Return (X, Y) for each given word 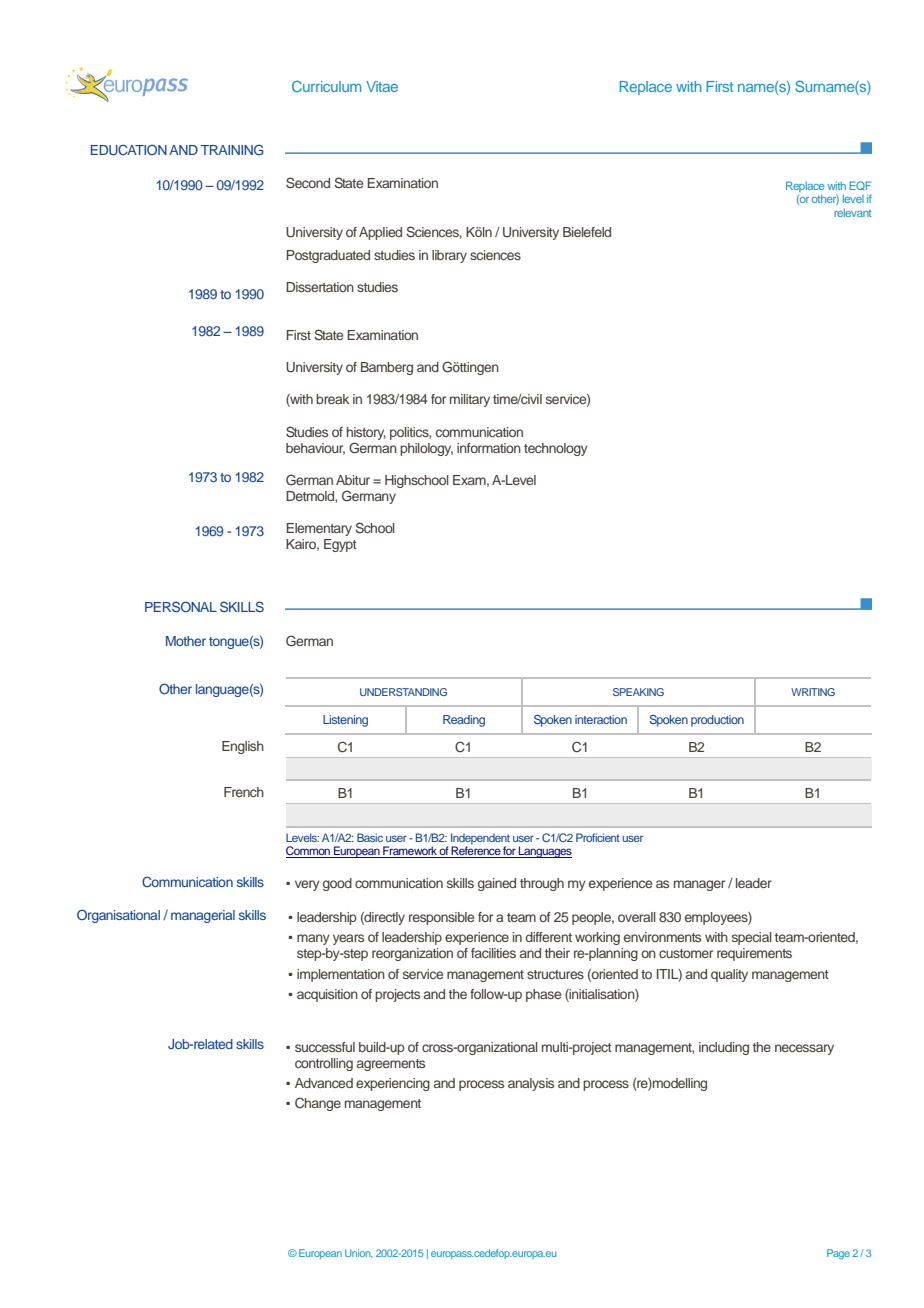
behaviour (315, 449)
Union (359, 1253)
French (244, 792)
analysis (531, 1084)
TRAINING (232, 149)
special (752, 938)
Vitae (382, 86)
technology (556, 449)
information (489, 448)
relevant (852, 213)
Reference (476, 851)
